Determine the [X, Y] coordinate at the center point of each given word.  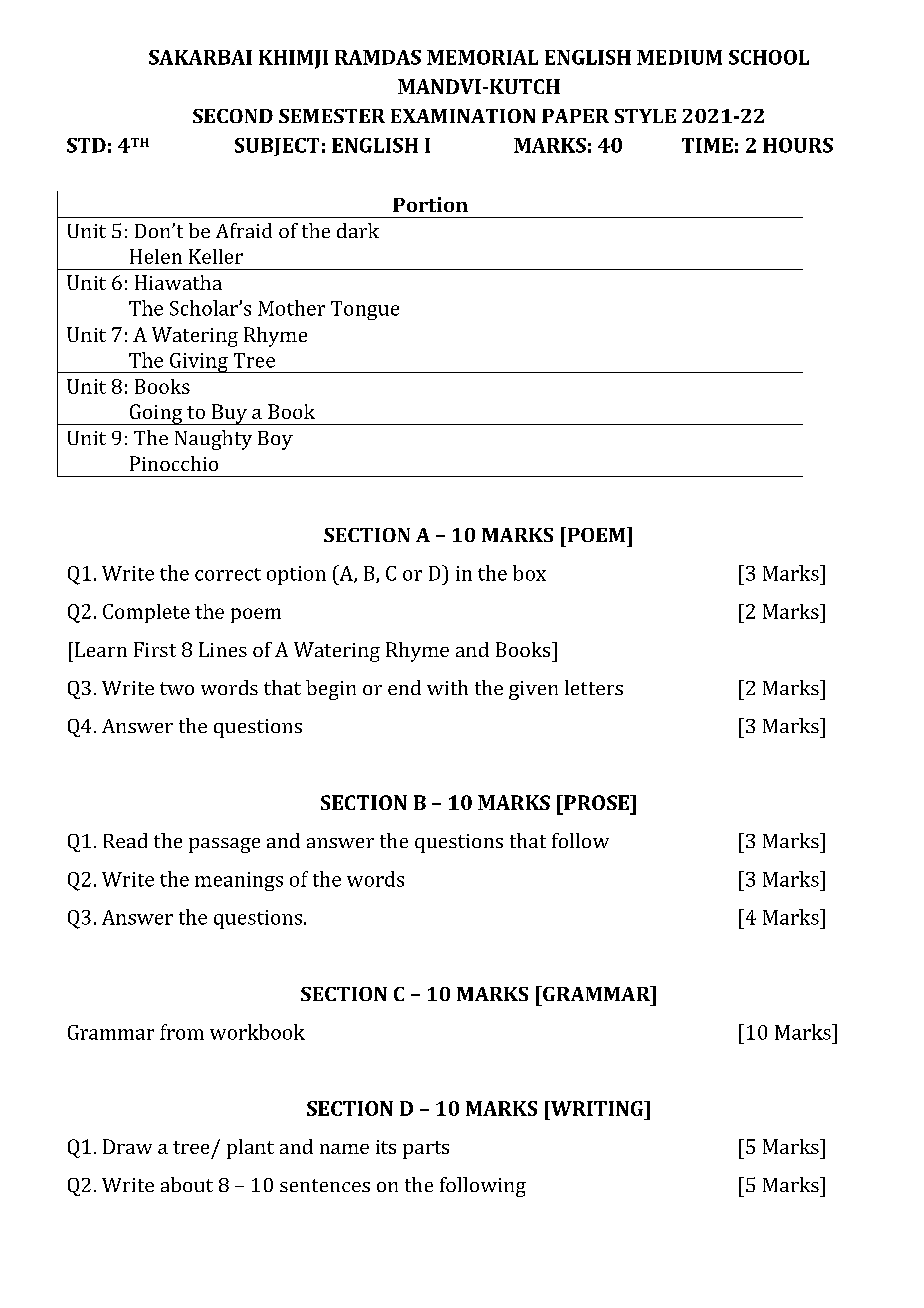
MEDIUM [679, 57]
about [187, 1184]
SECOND [233, 116]
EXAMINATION [463, 116]
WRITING [597, 1108]
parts [426, 1150]
